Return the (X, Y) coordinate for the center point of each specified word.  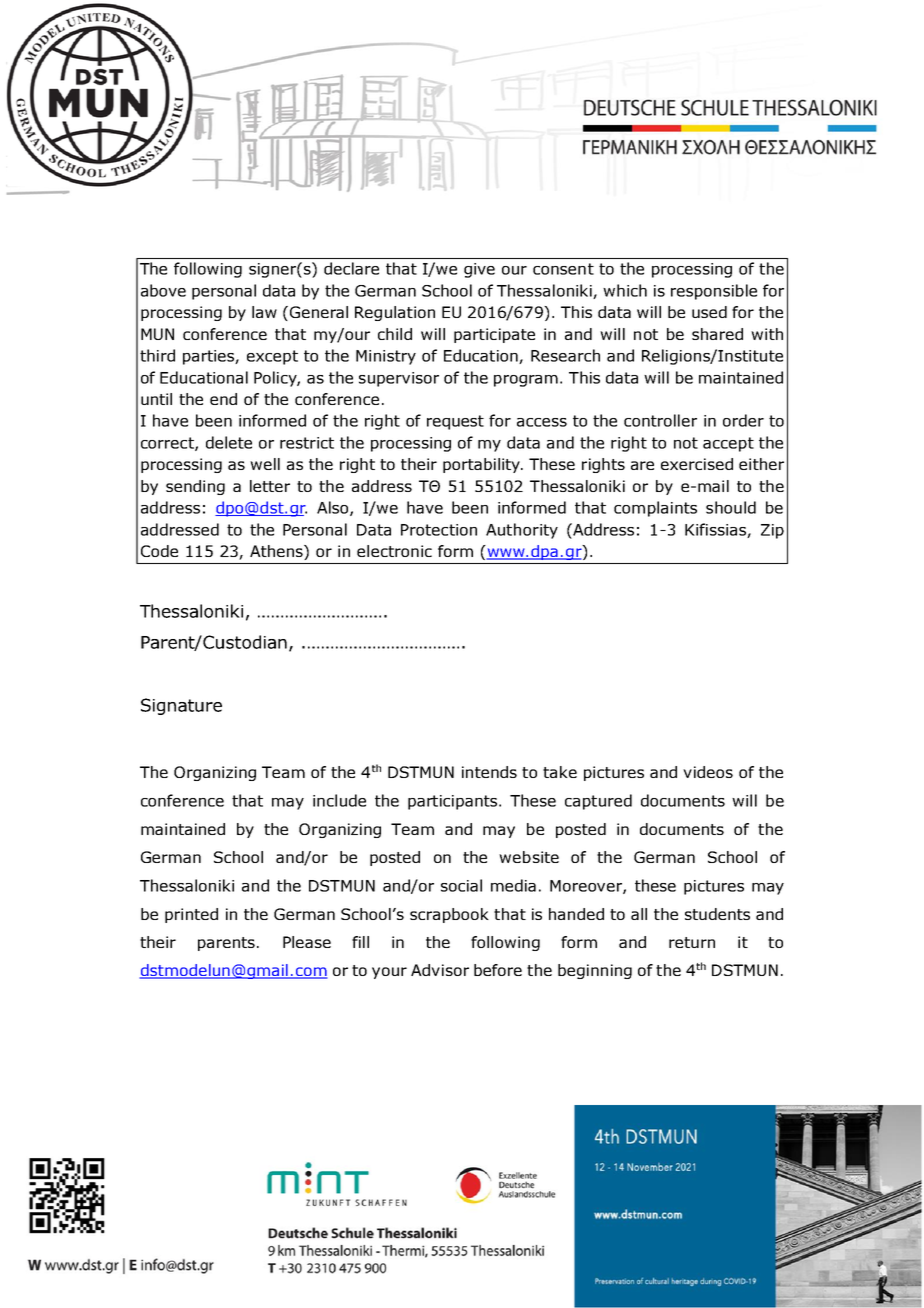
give (479, 270)
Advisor (440, 970)
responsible (714, 292)
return (692, 942)
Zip (772, 531)
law (264, 312)
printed (191, 915)
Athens (277, 552)
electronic (394, 551)
